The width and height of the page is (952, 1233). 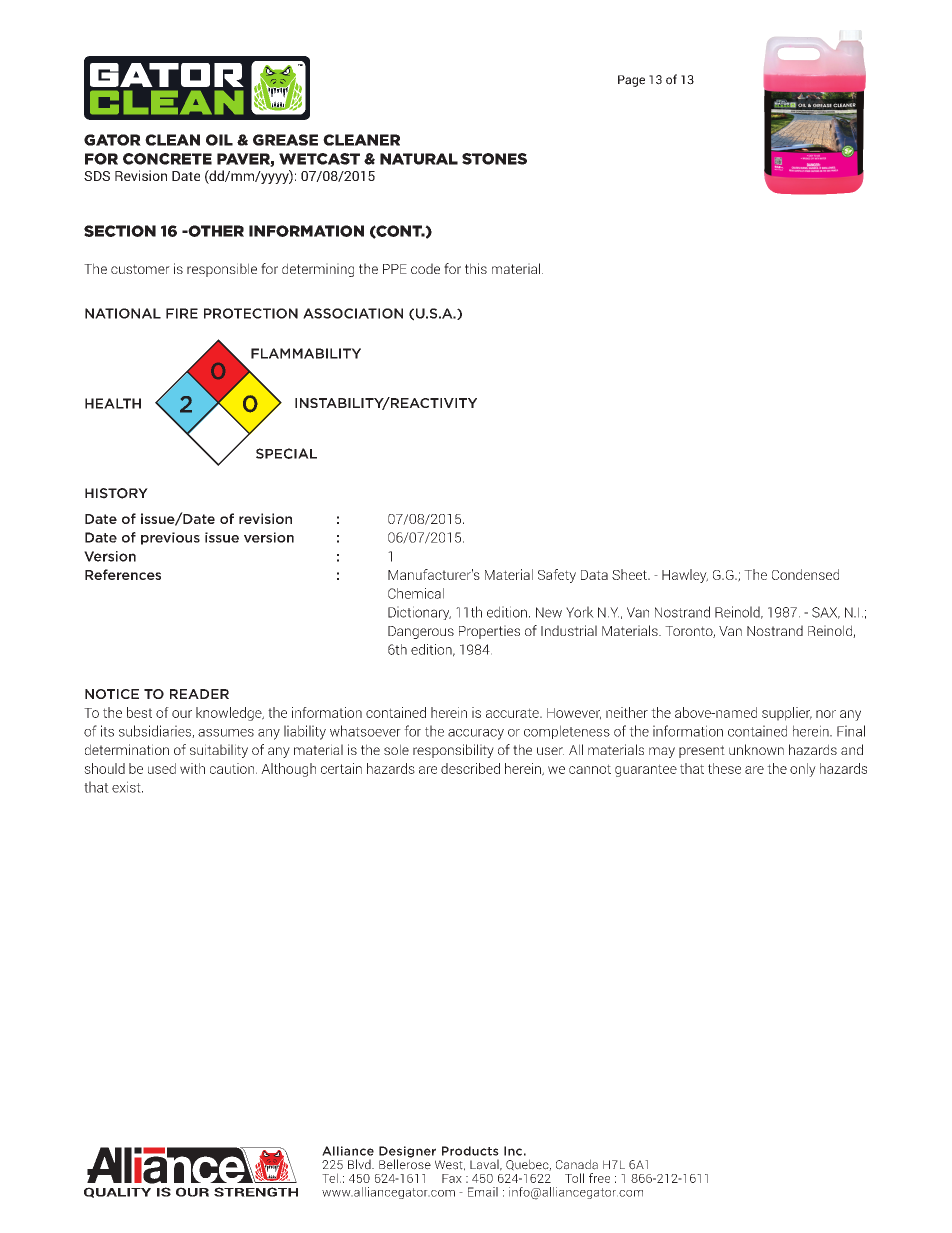 I want to click on free, so click(x=599, y=1178).
